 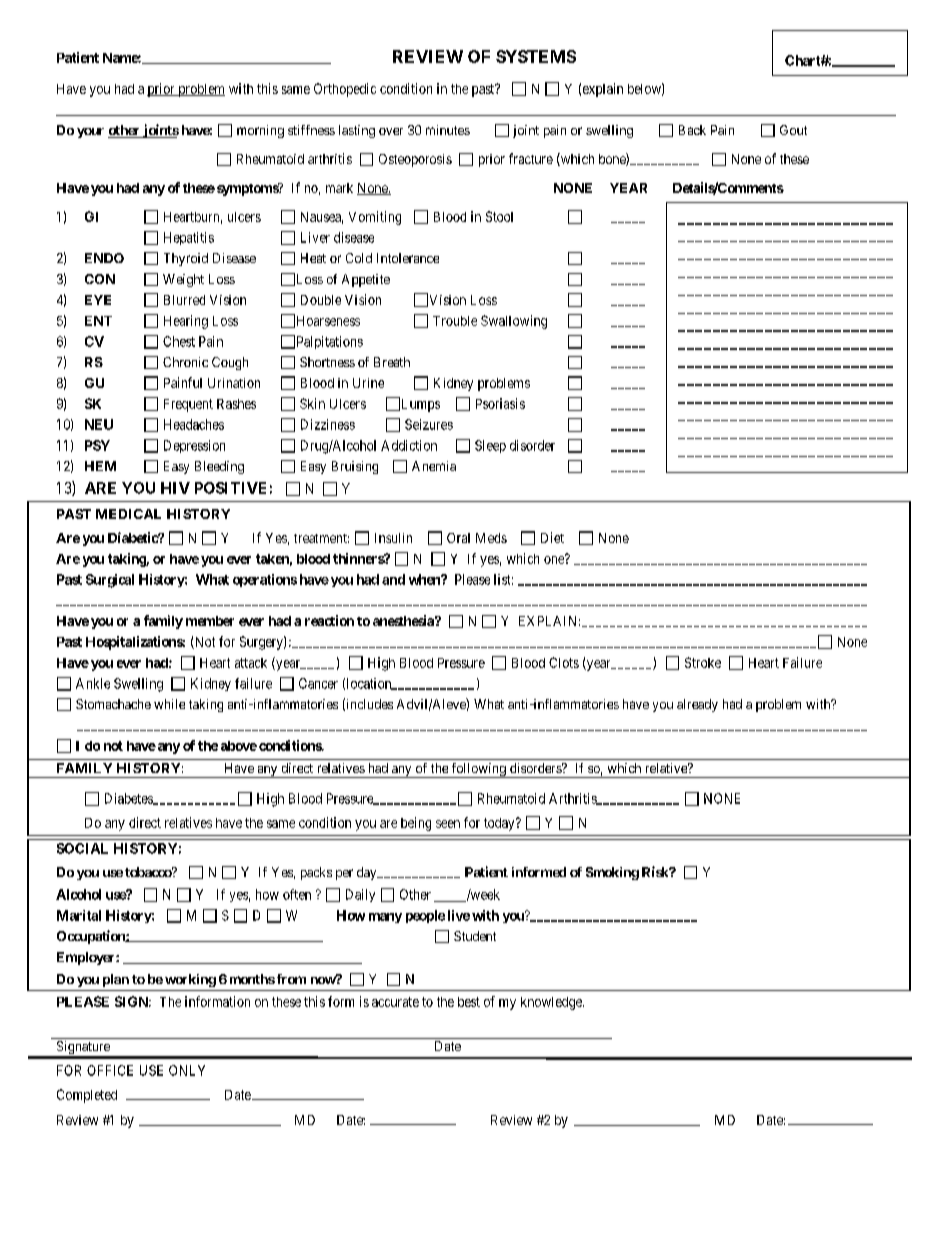 What do you see at coordinates (429, 424) in the page?
I see `Seizures` at bounding box center [429, 424].
